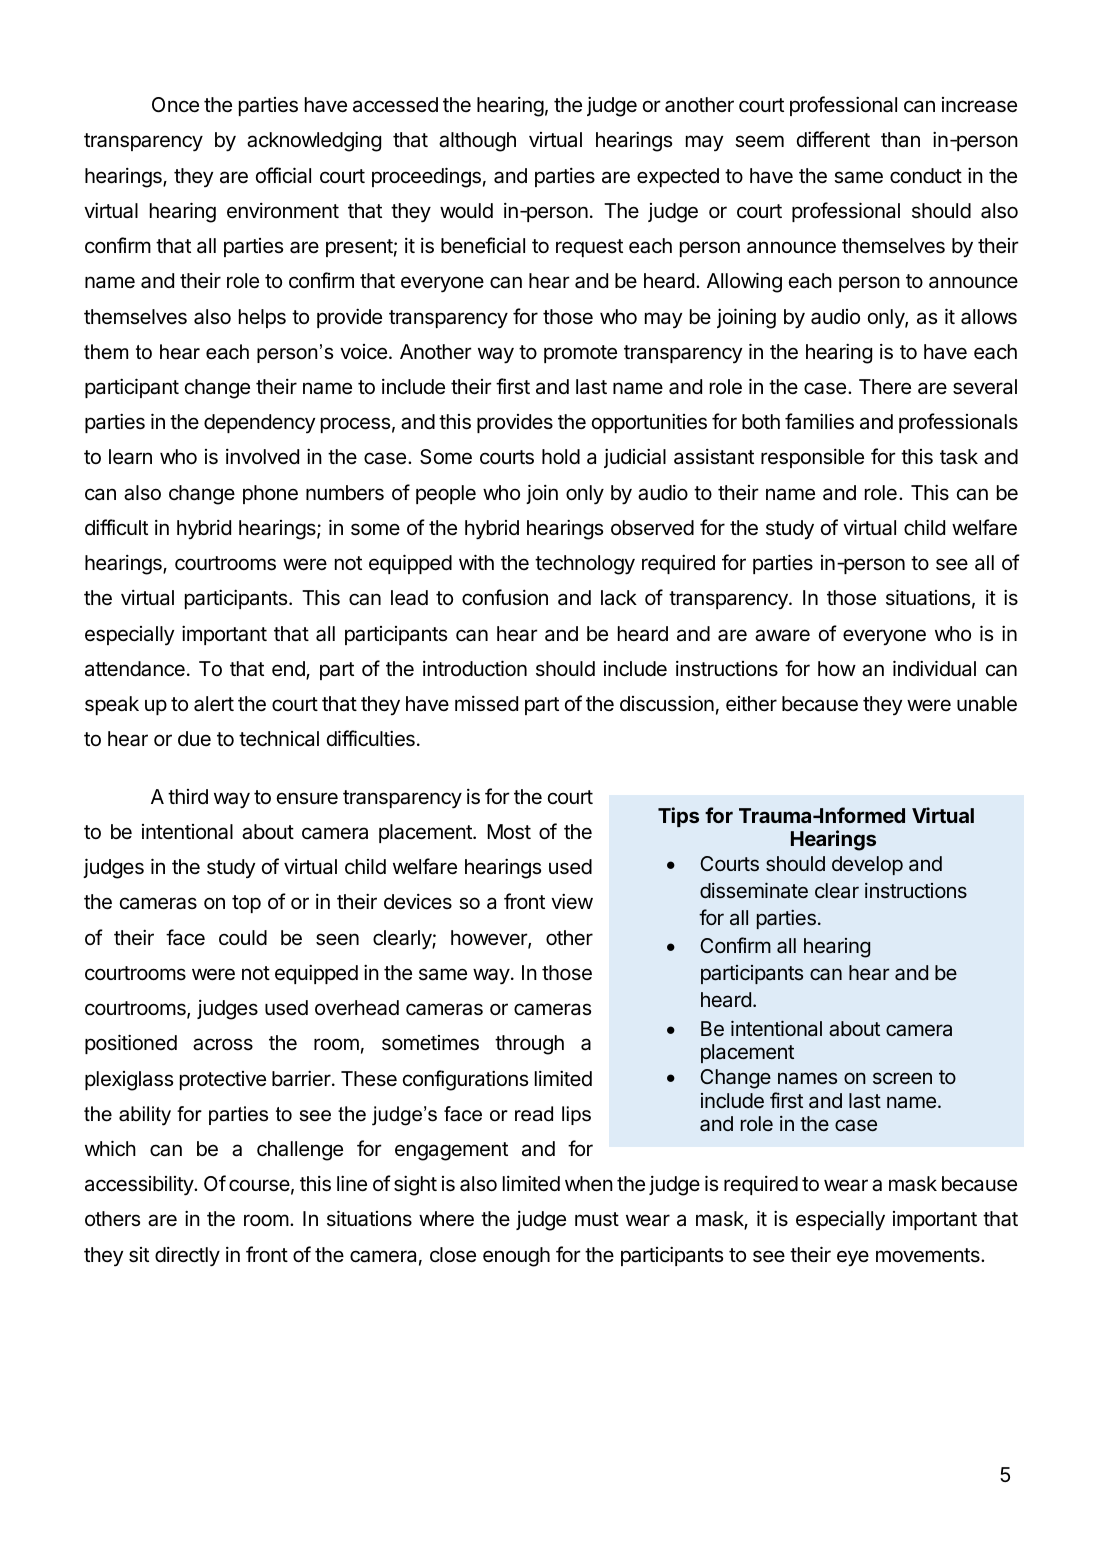 The height and width of the screenshot is (1564, 1105). What do you see at coordinates (490, 939) in the screenshot?
I see `however` at bounding box center [490, 939].
